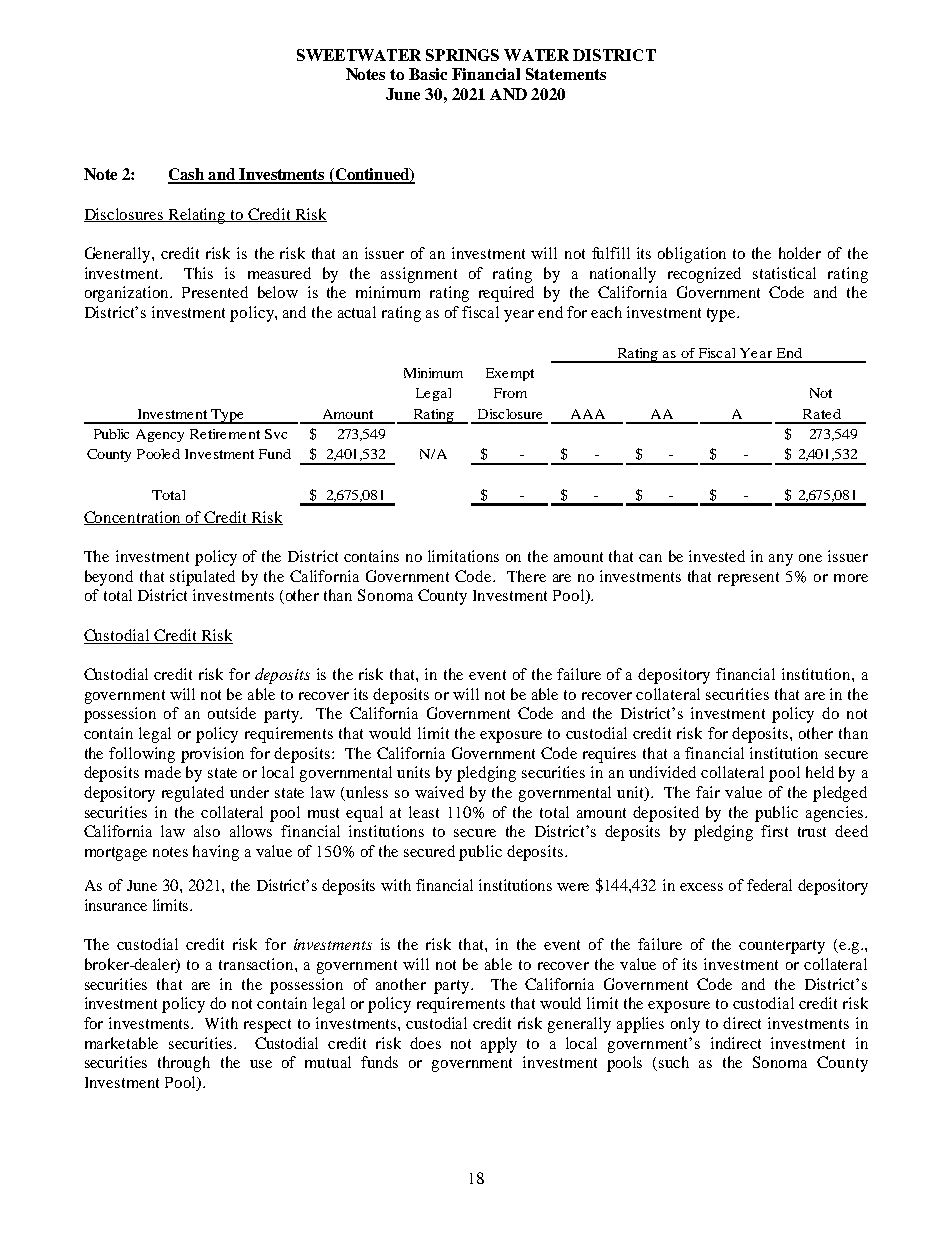  Describe the element at coordinates (184, 1064) in the screenshot. I see `through` at that location.
